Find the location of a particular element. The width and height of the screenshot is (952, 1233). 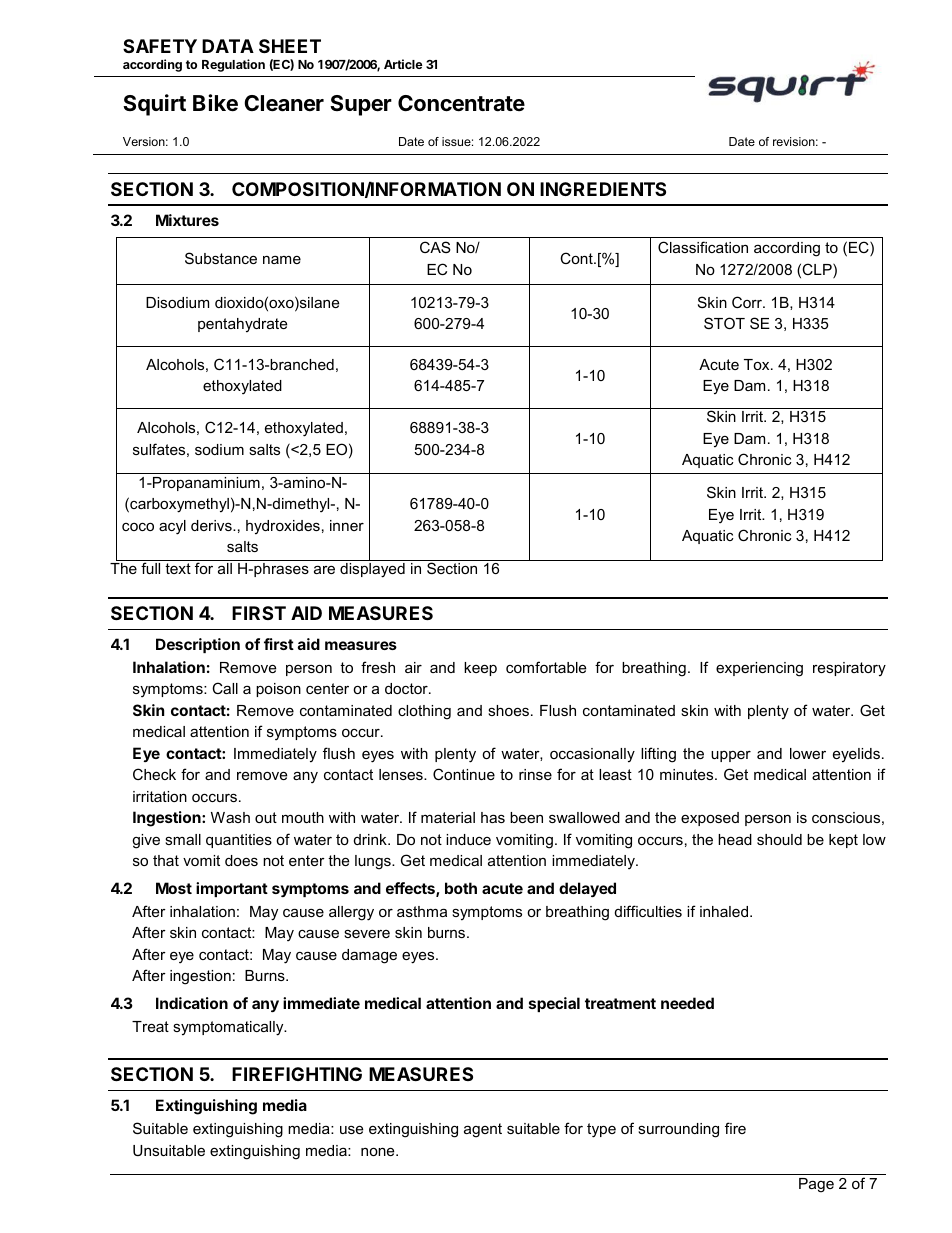

agent is located at coordinates (483, 1130).
